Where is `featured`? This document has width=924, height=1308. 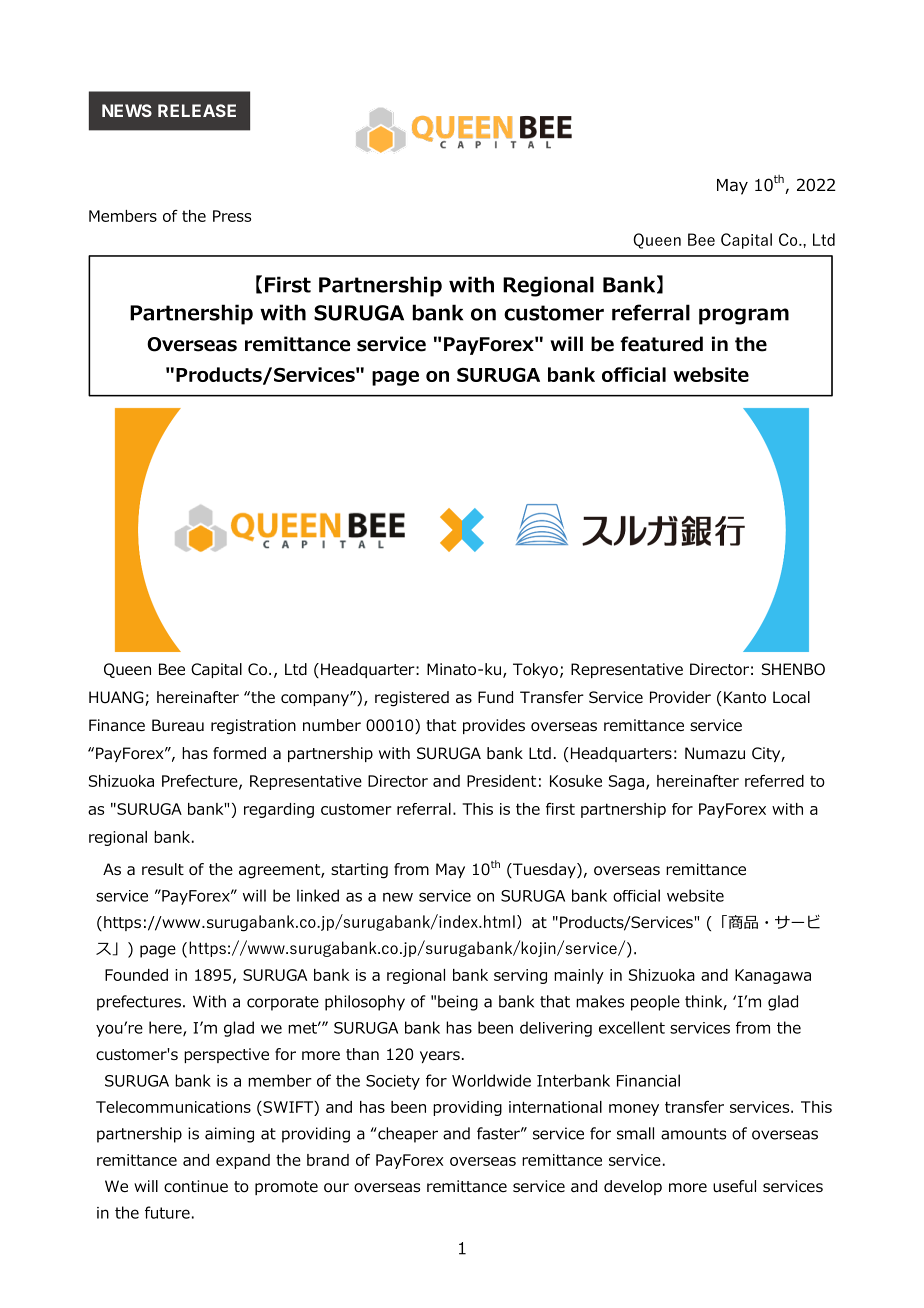 featured is located at coordinates (661, 344).
